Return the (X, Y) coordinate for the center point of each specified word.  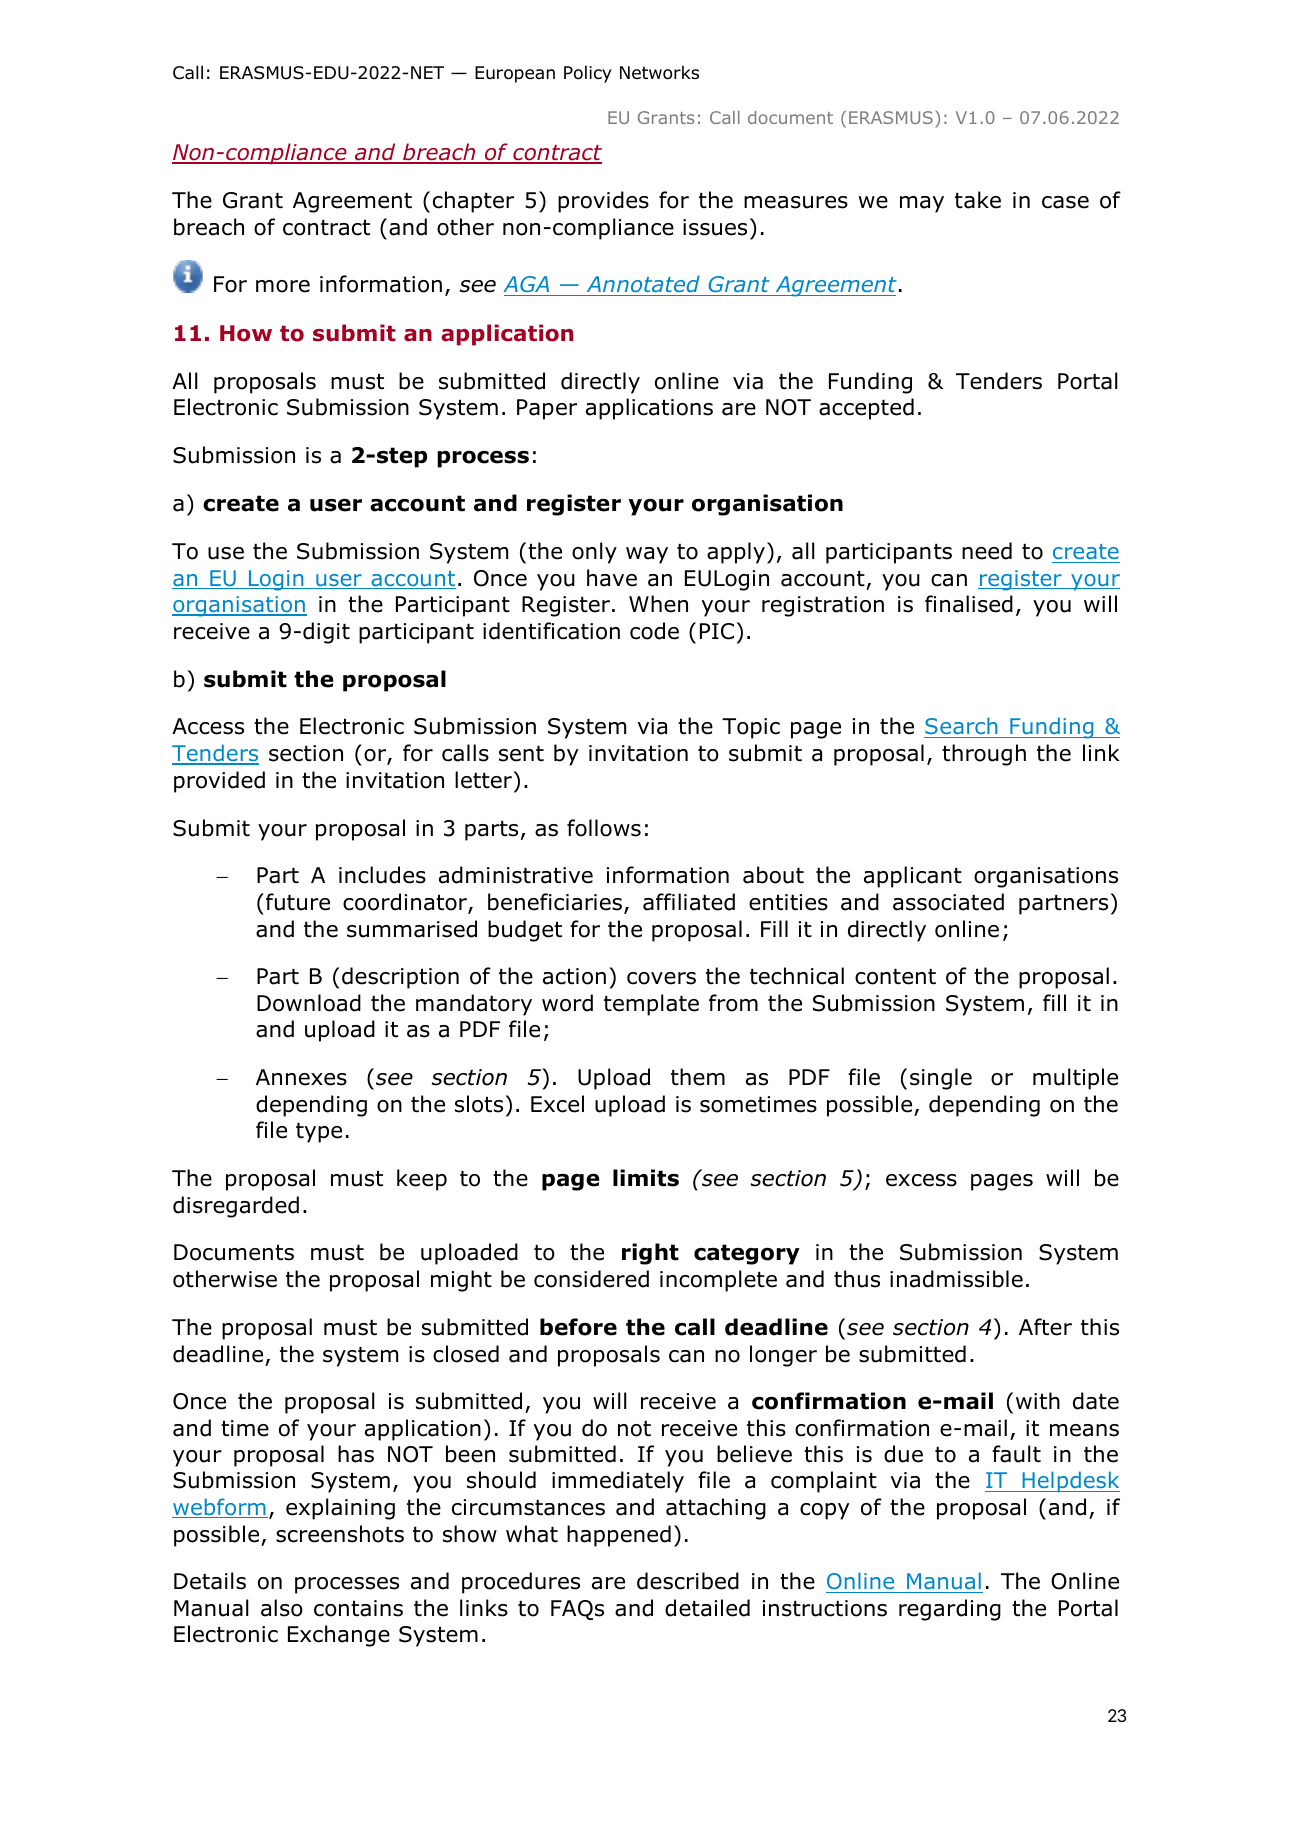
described (688, 1581)
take (978, 200)
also (282, 1608)
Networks (659, 72)
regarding (950, 1610)
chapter (473, 202)
